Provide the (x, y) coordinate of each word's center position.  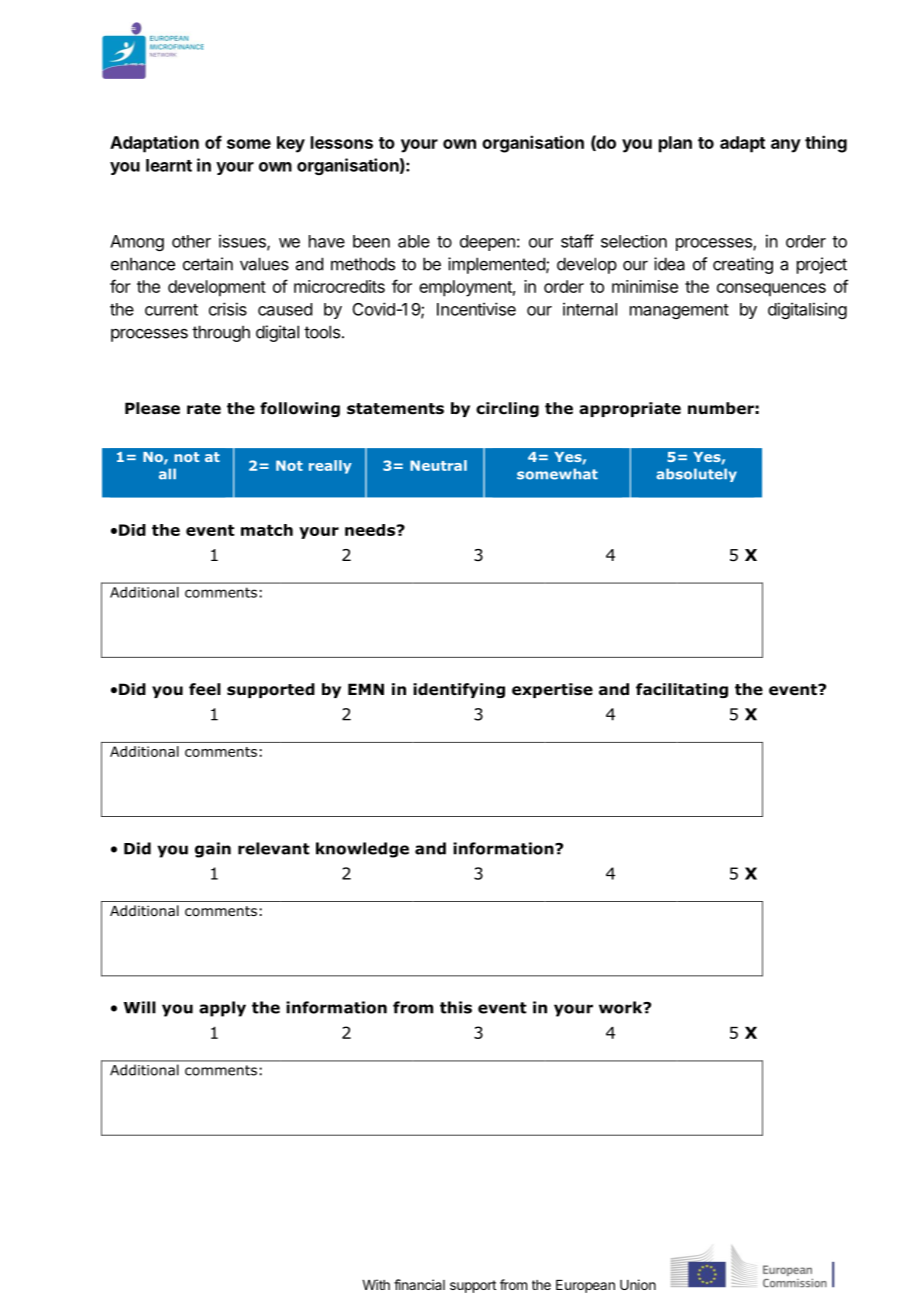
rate (204, 409)
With (376, 1284)
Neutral (438, 465)
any (786, 146)
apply (222, 1009)
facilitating (682, 690)
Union (638, 1284)
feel (205, 689)
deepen (487, 243)
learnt (169, 165)
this (456, 1007)
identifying (459, 690)
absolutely (696, 475)
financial (419, 1284)
